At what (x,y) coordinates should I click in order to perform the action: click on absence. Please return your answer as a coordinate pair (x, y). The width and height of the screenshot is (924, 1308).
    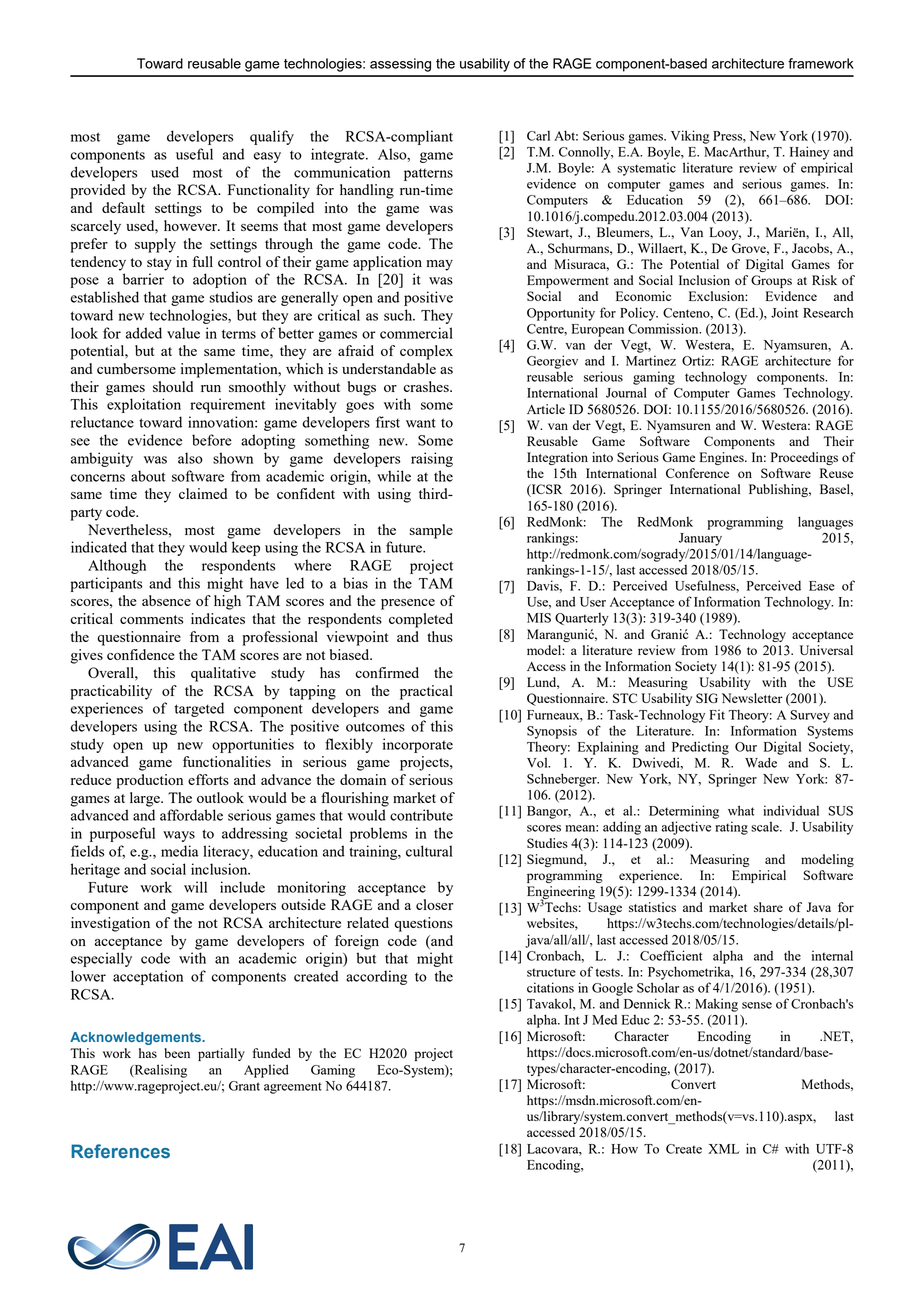
    Looking at the image, I should click on (166, 600).
